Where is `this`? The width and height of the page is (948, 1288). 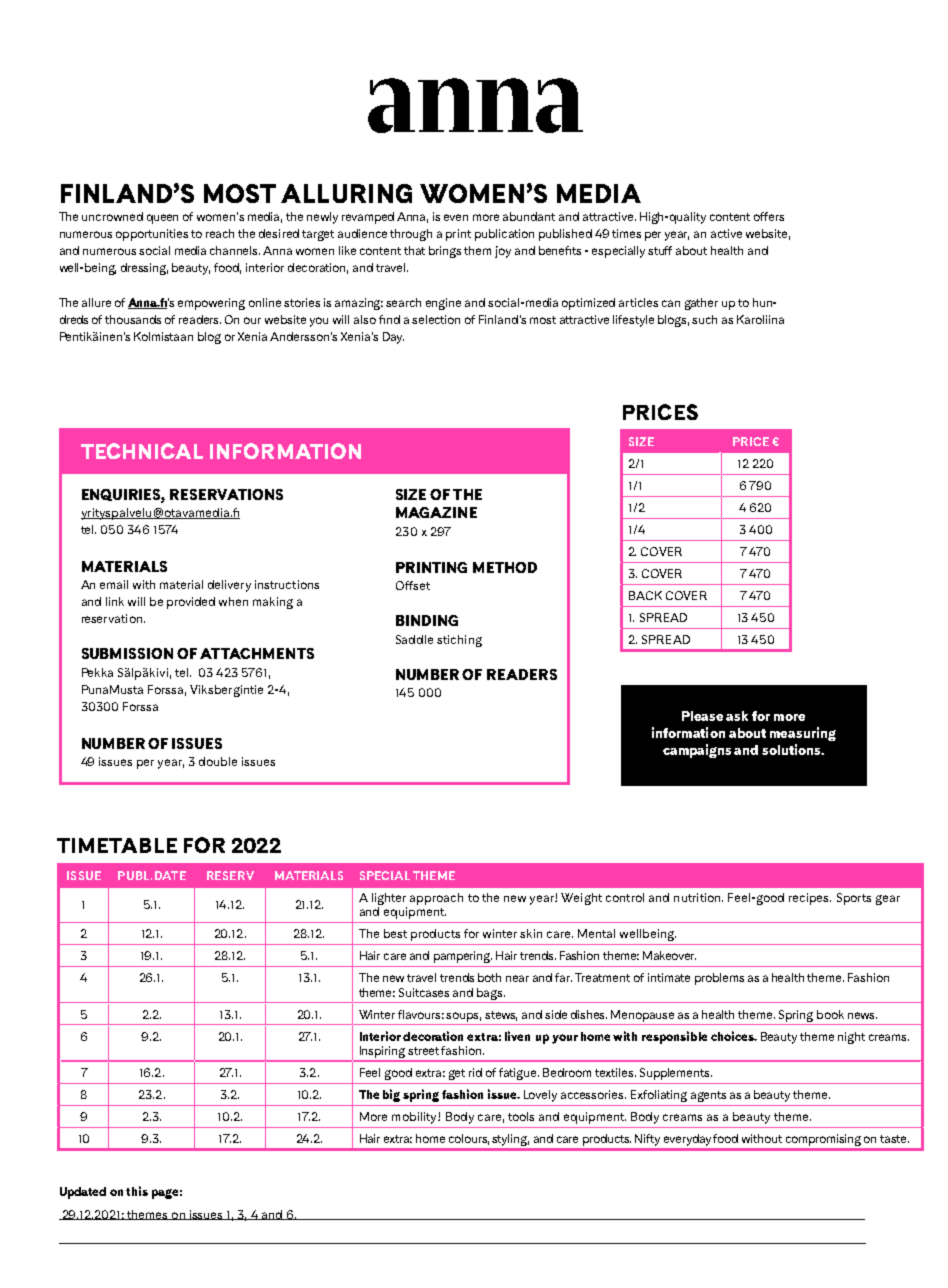 this is located at coordinates (137, 1191).
